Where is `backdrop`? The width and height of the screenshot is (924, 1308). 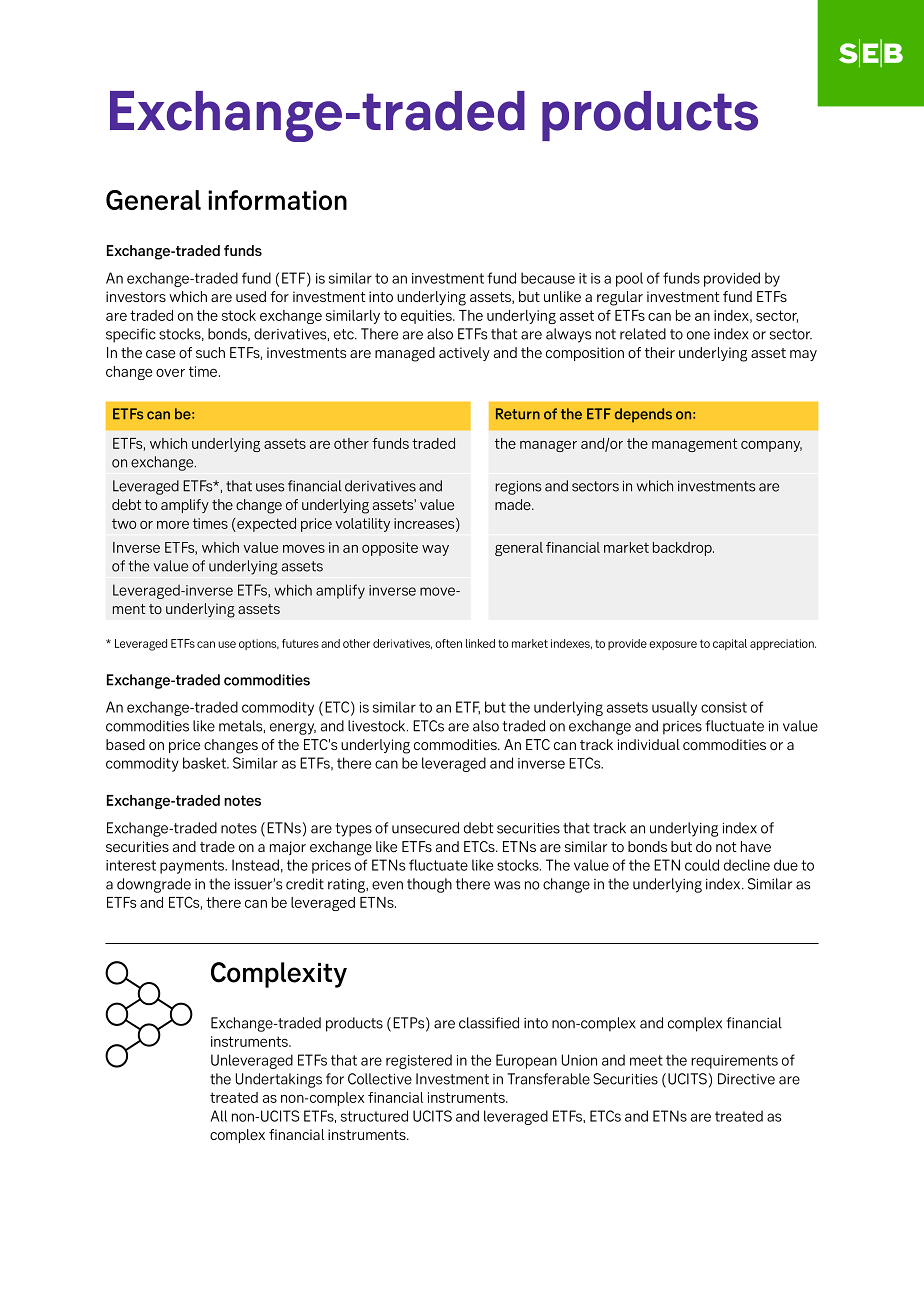 backdrop is located at coordinates (683, 549).
